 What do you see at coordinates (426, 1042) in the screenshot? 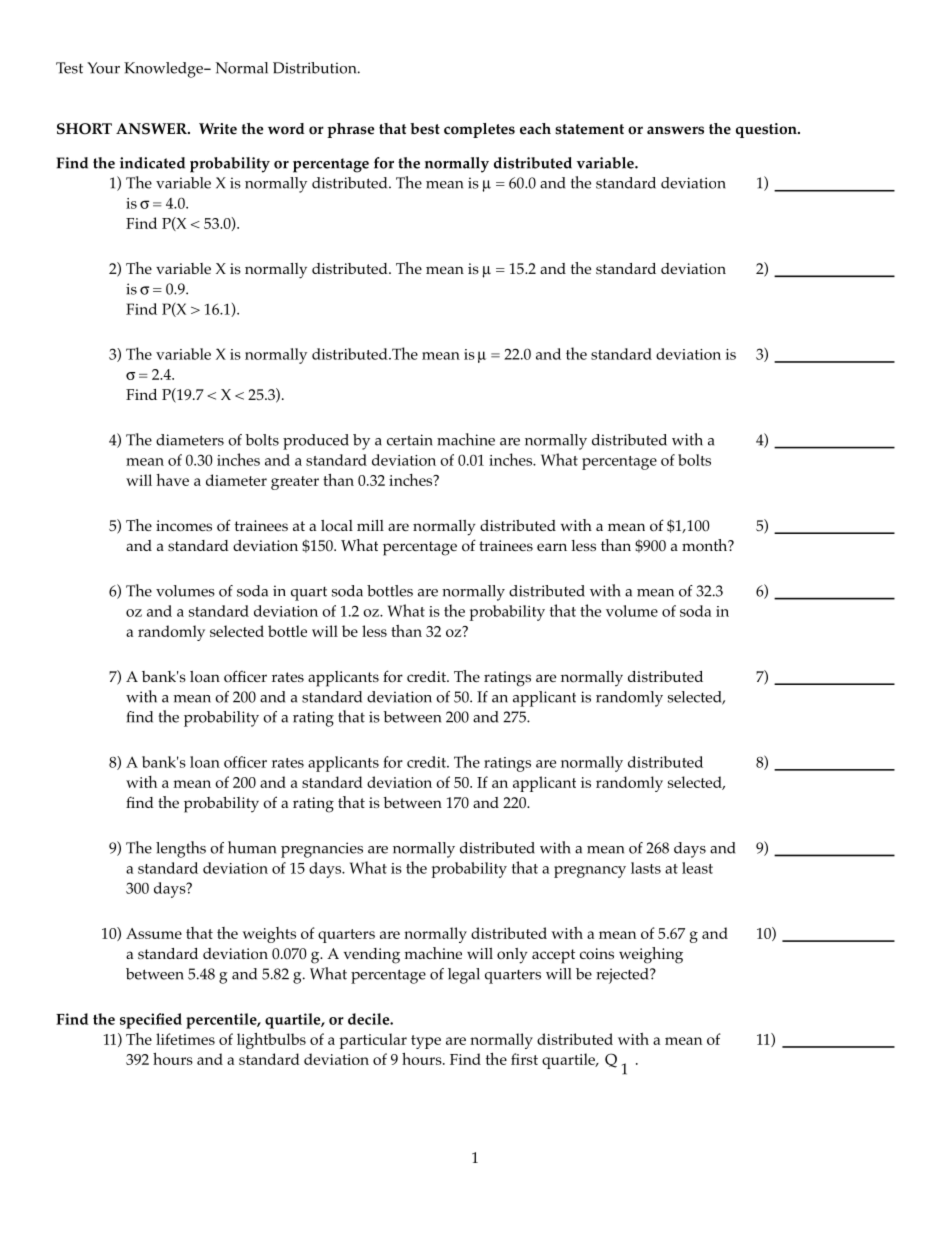
I see `type` at bounding box center [426, 1042].
